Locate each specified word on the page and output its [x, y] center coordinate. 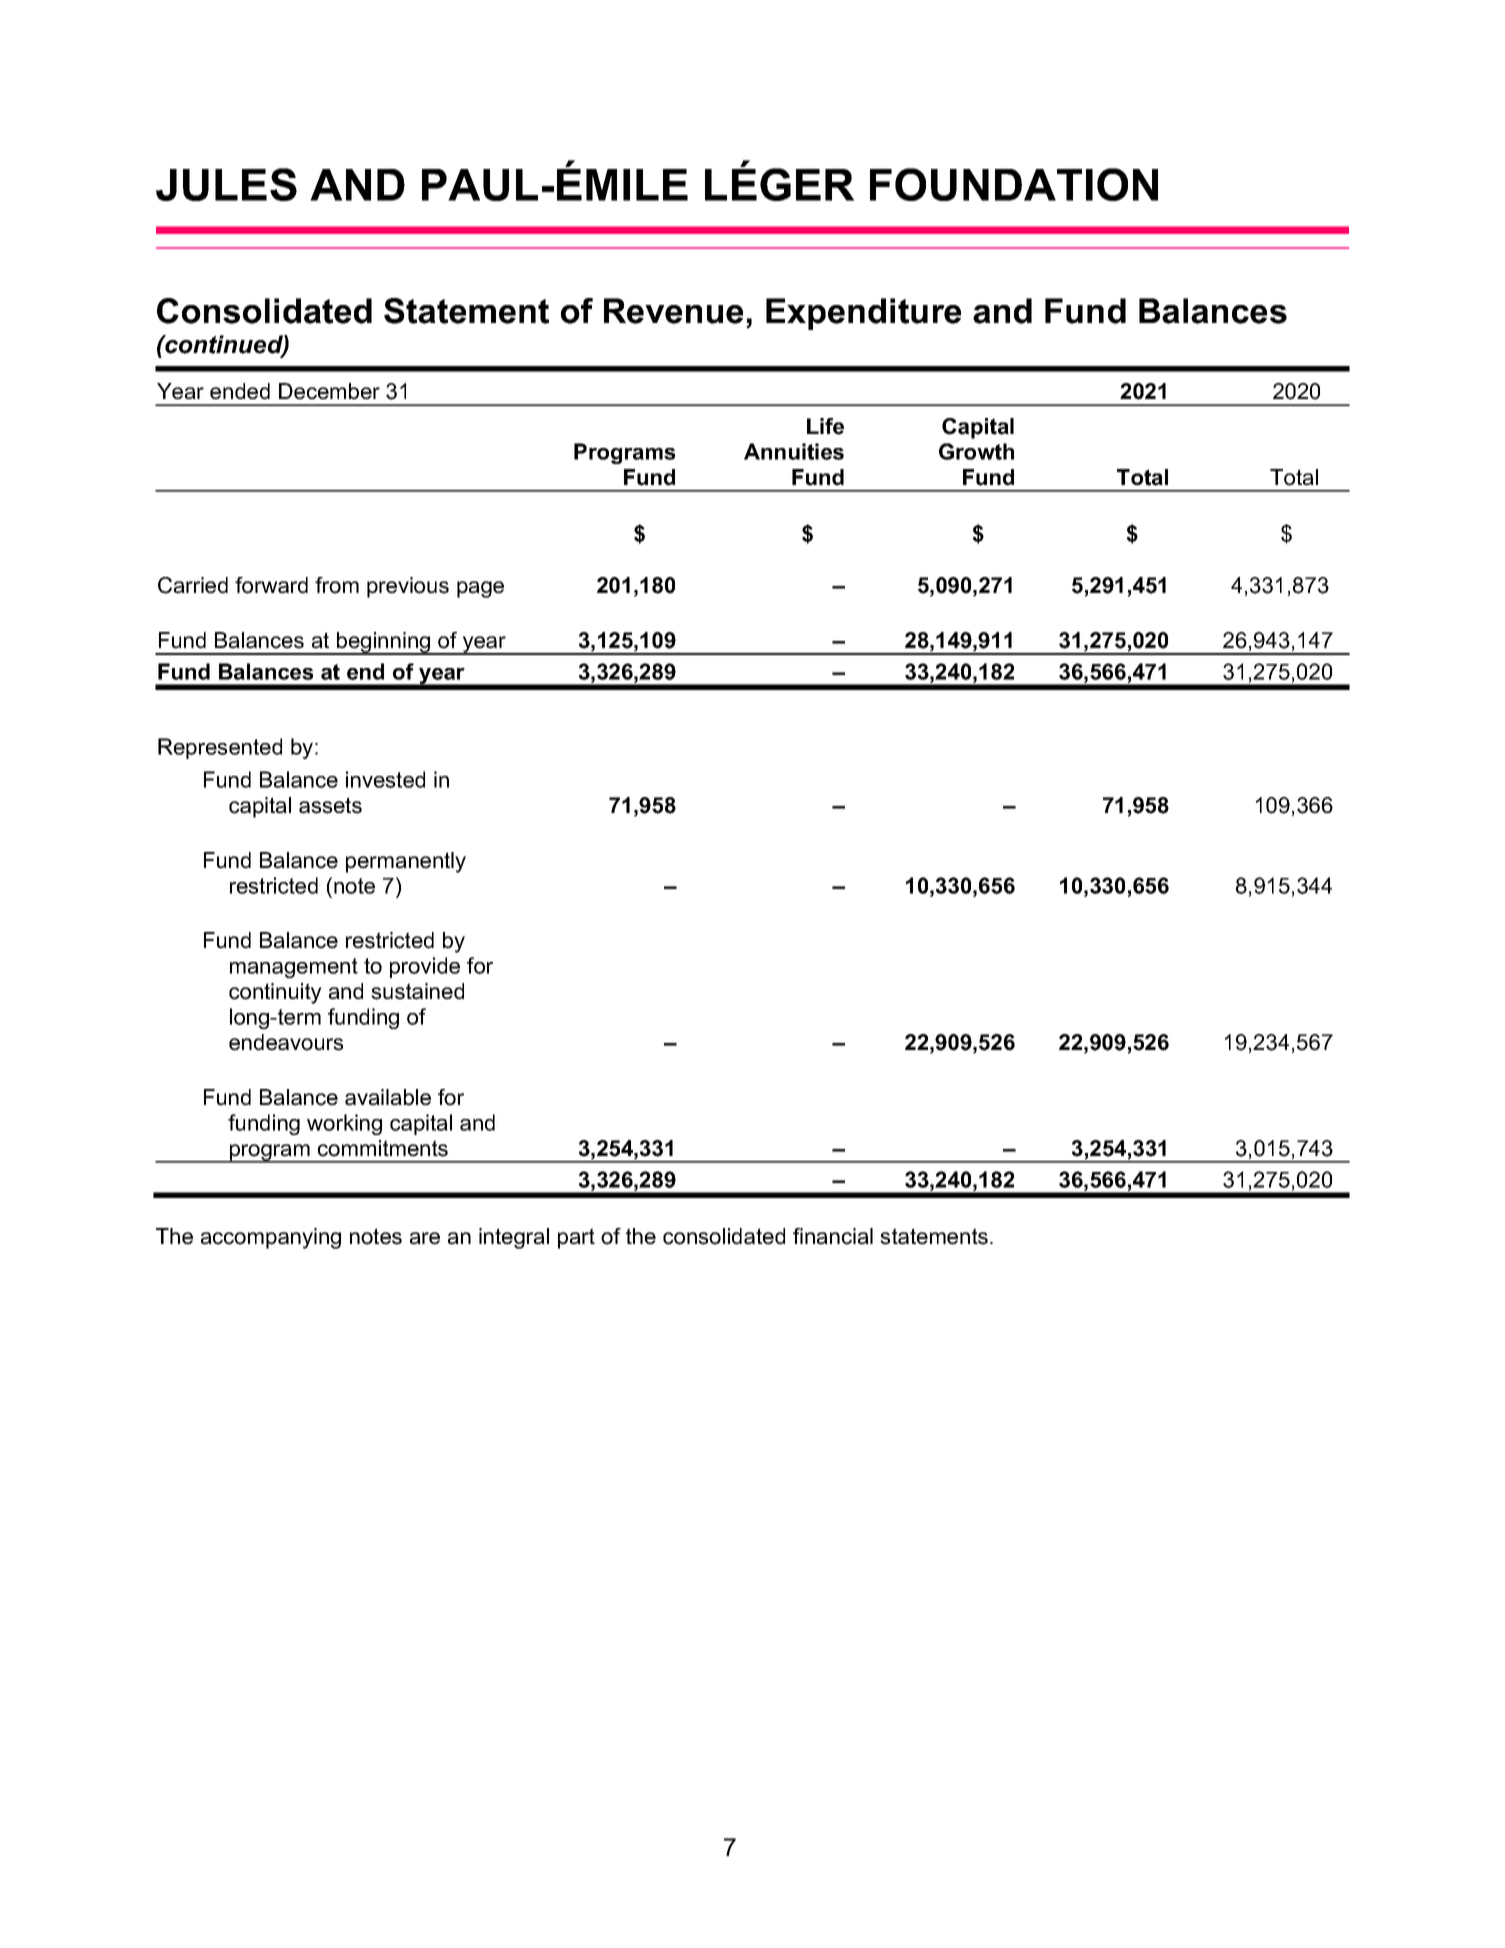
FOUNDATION [1014, 184]
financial [833, 1236]
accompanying [271, 1238]
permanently [406, 862]
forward [271, 585]
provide [425, 967]
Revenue [673, 311]
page [480, 589]
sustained [417, 991]
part [576, 1238]
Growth [976, 451]
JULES [226, 184]
